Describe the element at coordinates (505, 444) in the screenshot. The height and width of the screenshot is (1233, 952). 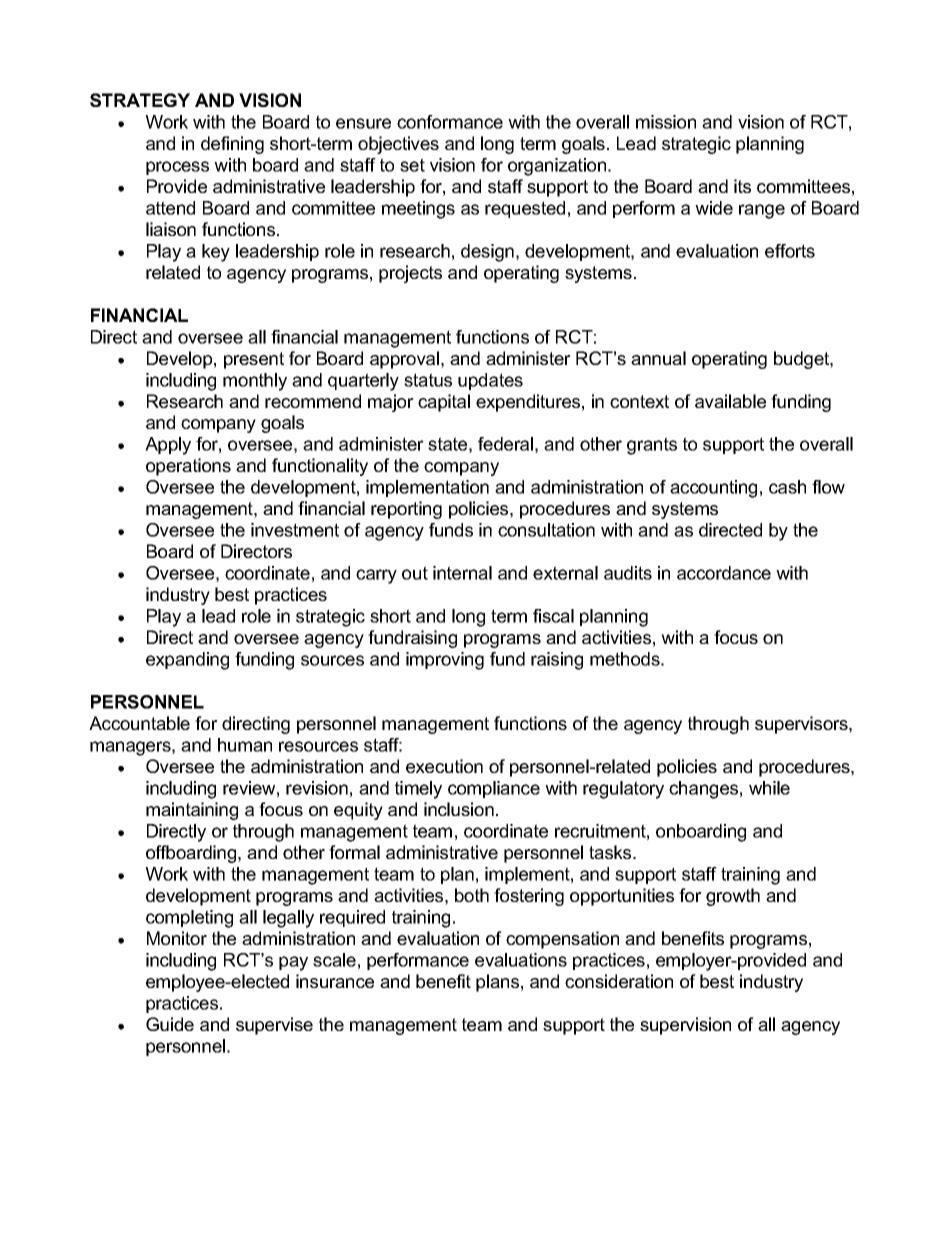
I see `federal` at that location.
